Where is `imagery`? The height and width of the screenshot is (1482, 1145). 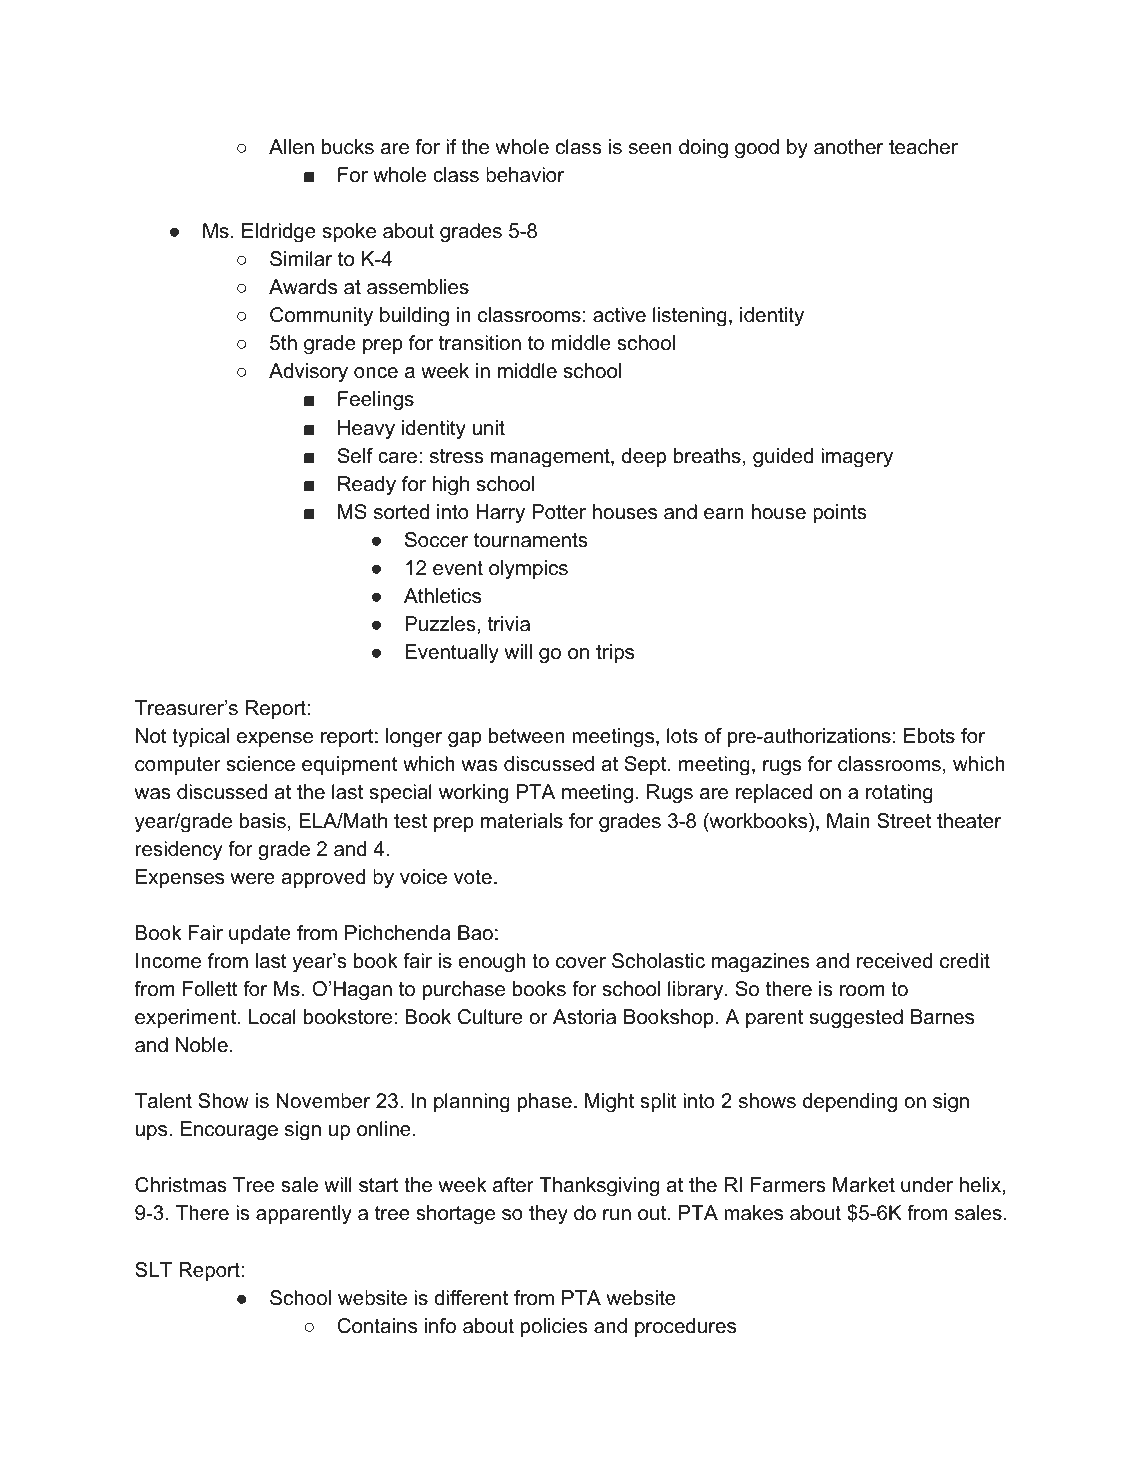
imagery is located at coordinates (857, 458).
